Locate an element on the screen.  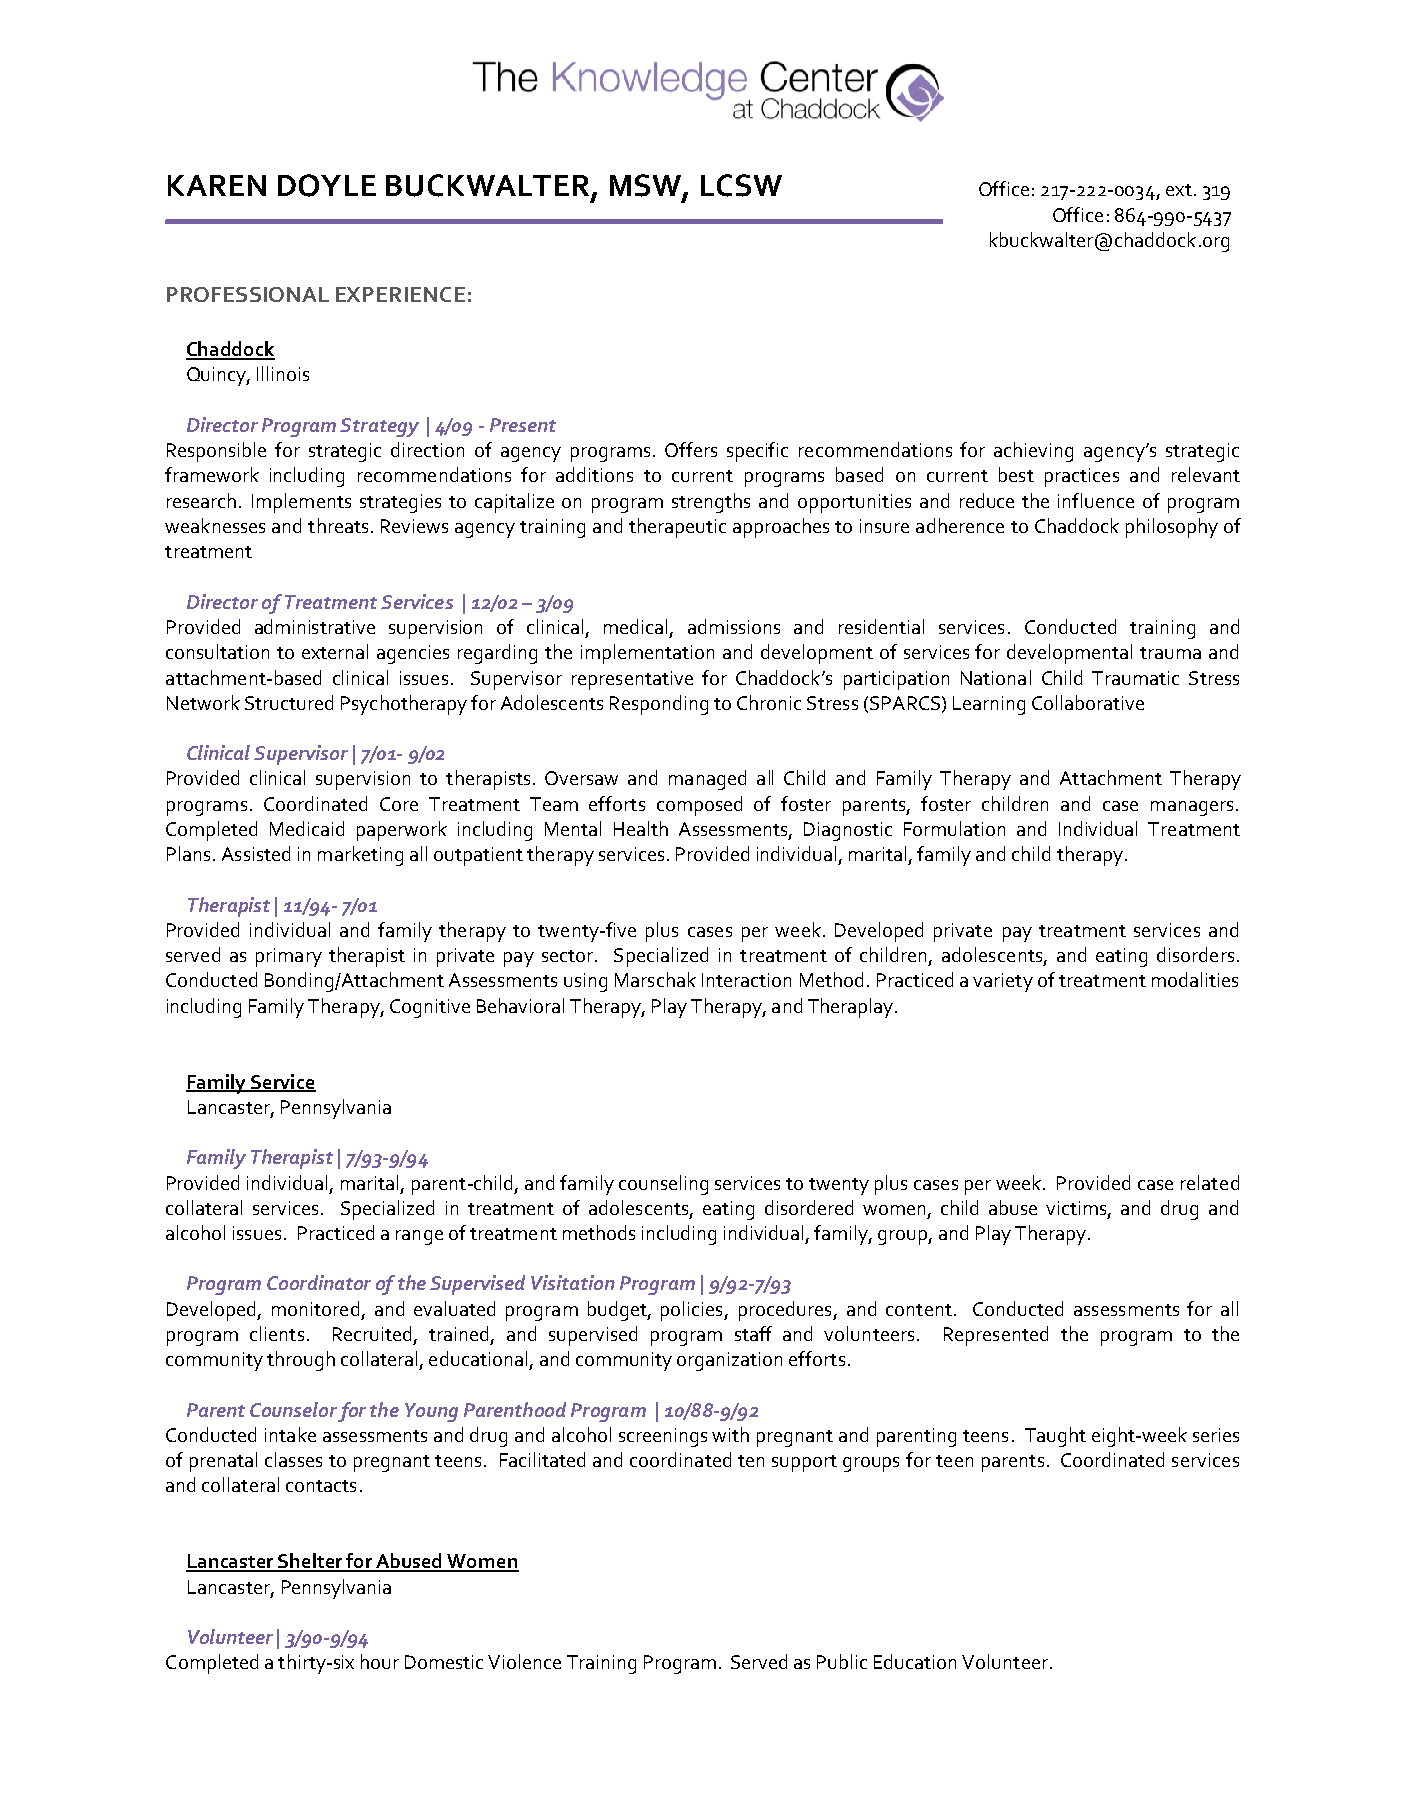
primary is located at coordinates (289, 957).
